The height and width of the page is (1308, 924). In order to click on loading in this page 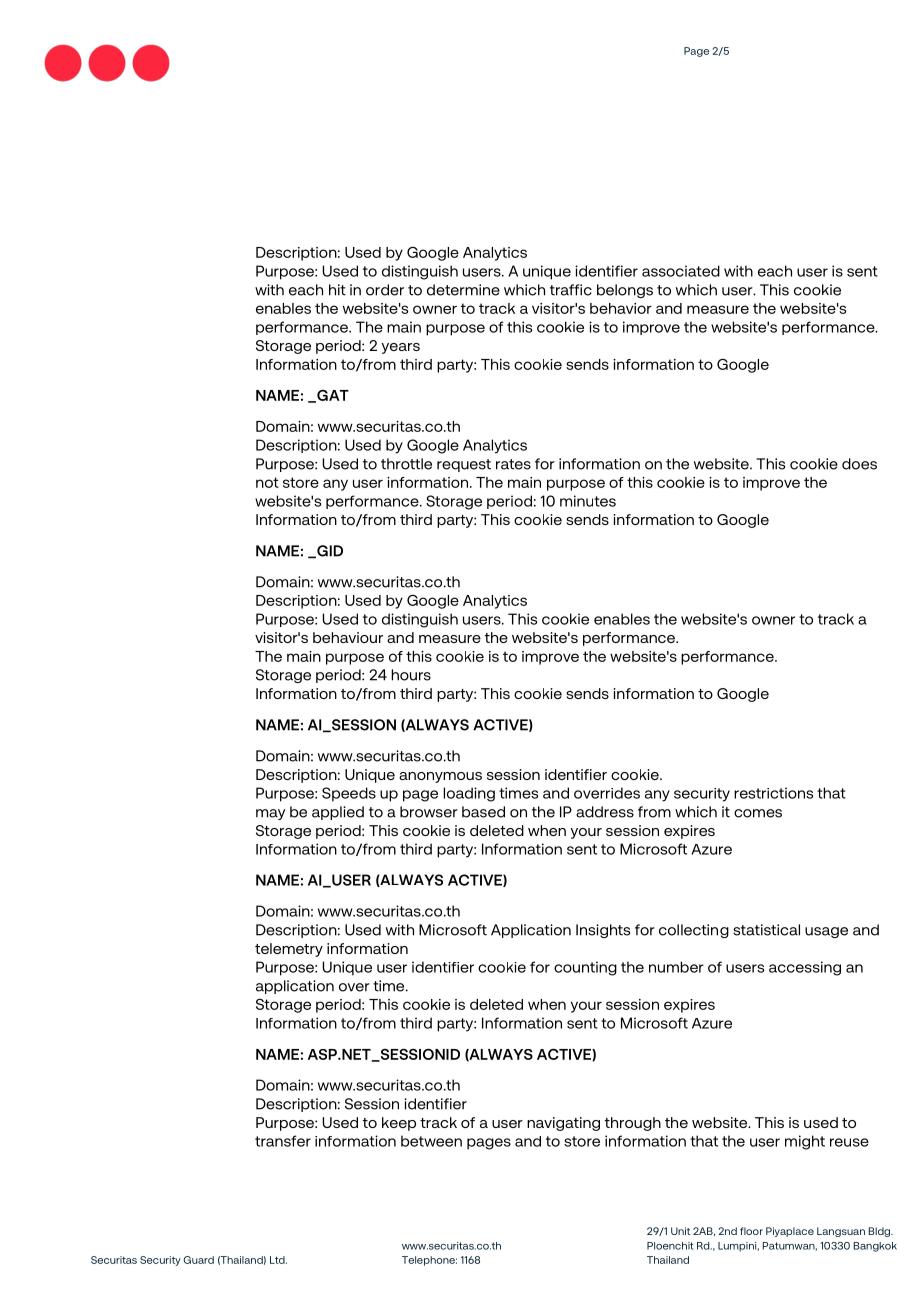, I will do `click(469, 794)`.
